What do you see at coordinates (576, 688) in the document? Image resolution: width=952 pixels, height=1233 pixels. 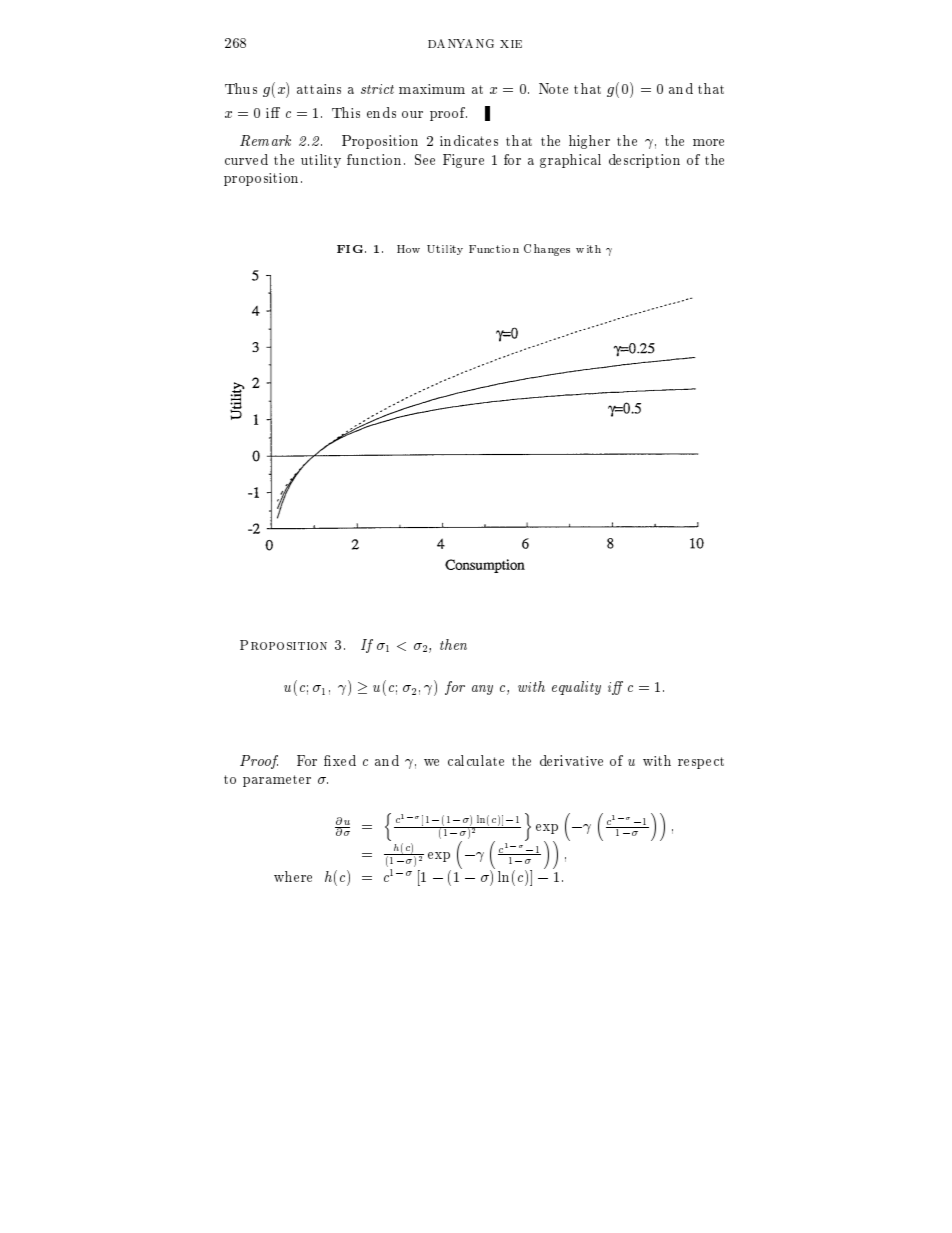 I see `equality` at bounding box center [576, 688].
